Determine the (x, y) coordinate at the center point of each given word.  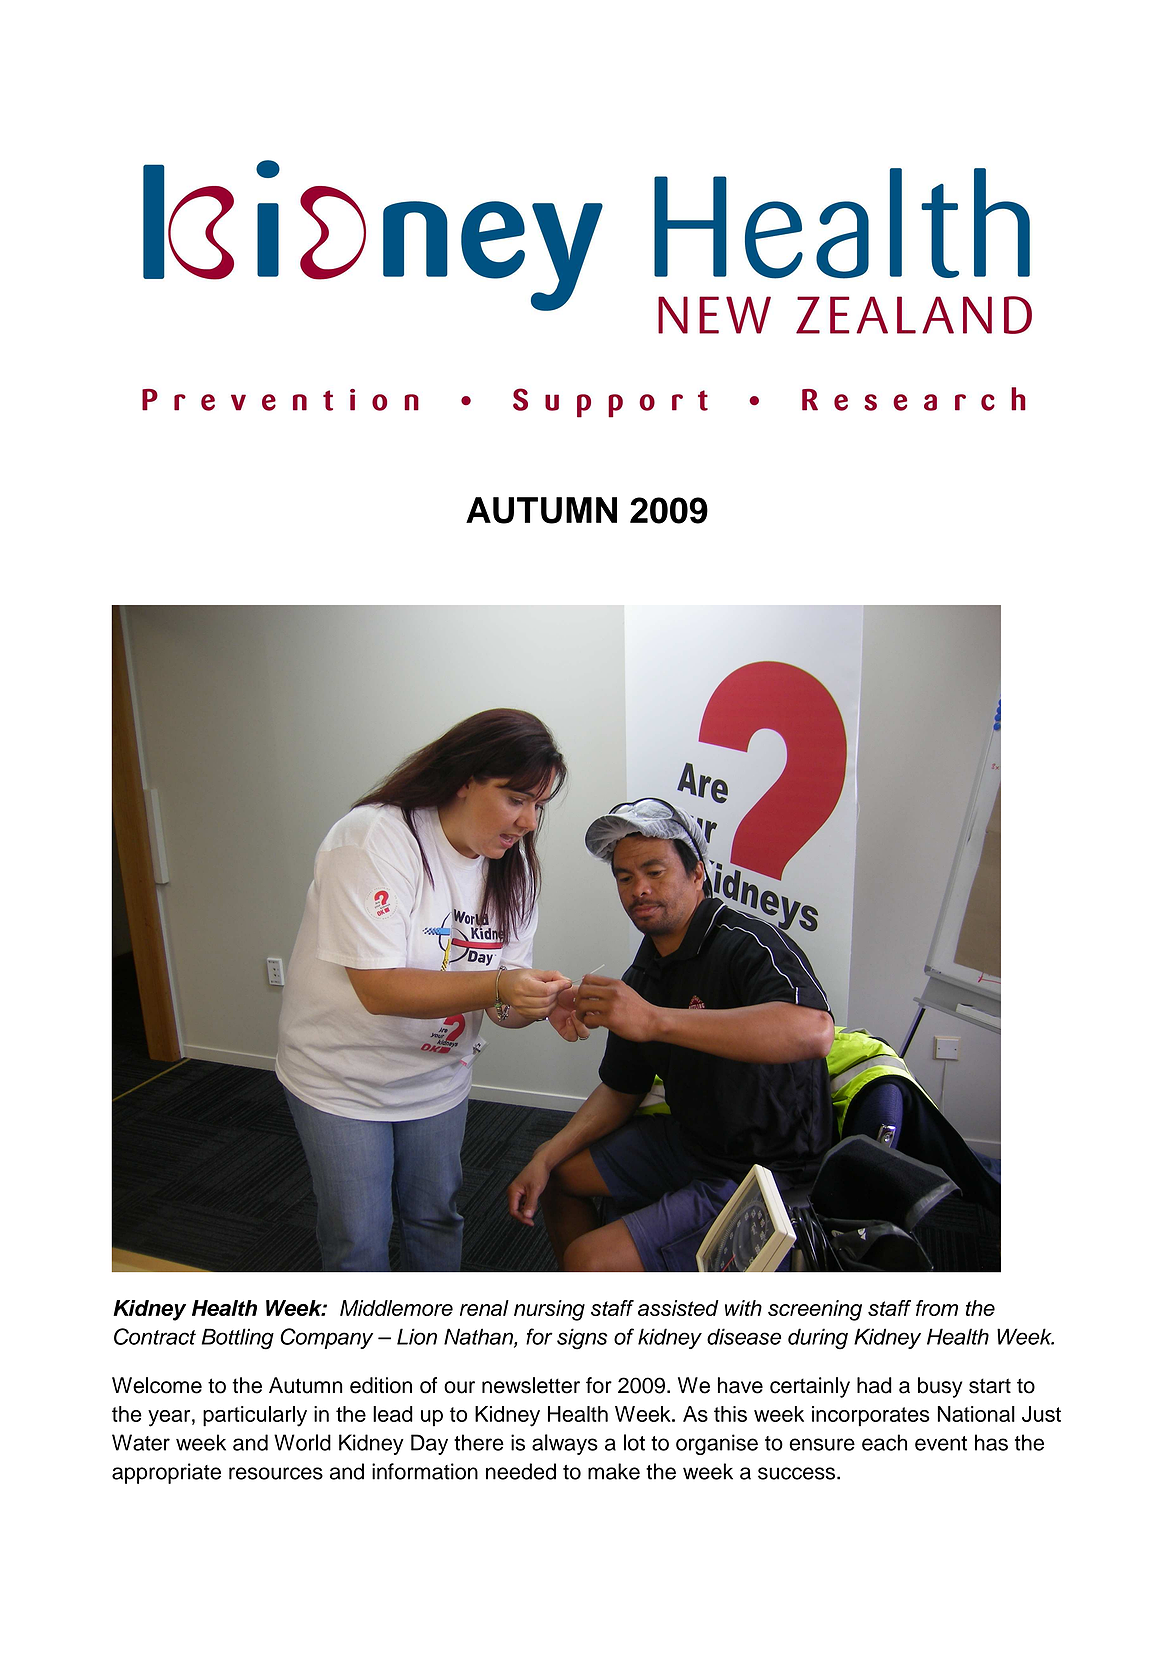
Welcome (157, 1385)
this (730, 1414)
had (874, 1385)
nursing (549, 1310)
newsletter (531, 1385)
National (976, 1414)
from (937, 1308)
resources (276, 1473)
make (614, 1471)
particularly (255, 1416)
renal (484, 1308)
